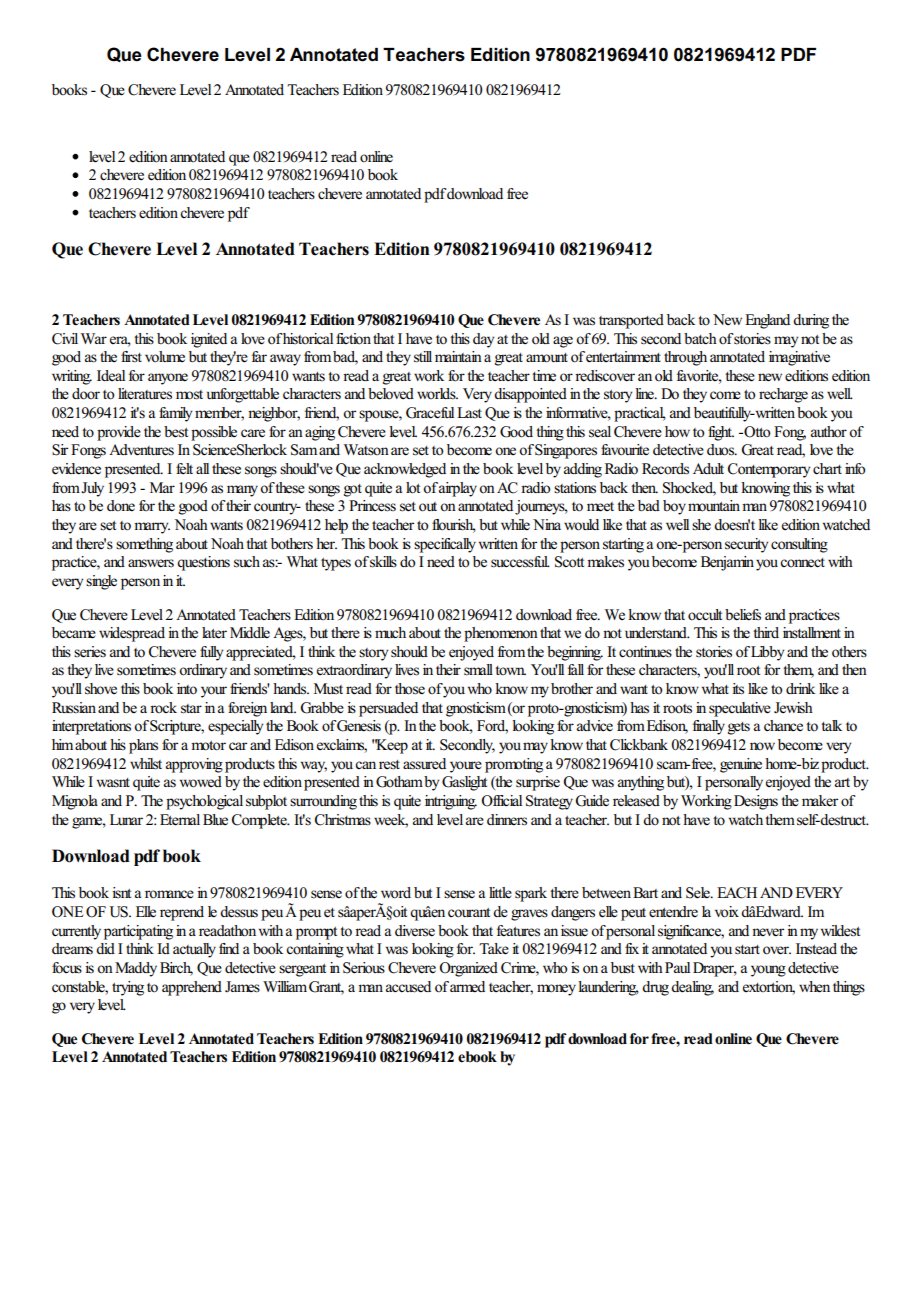 The width and height of the image is (924, 1308). Describe the element at coordinates (128, 988) in the image. I see `trying` at that location.
